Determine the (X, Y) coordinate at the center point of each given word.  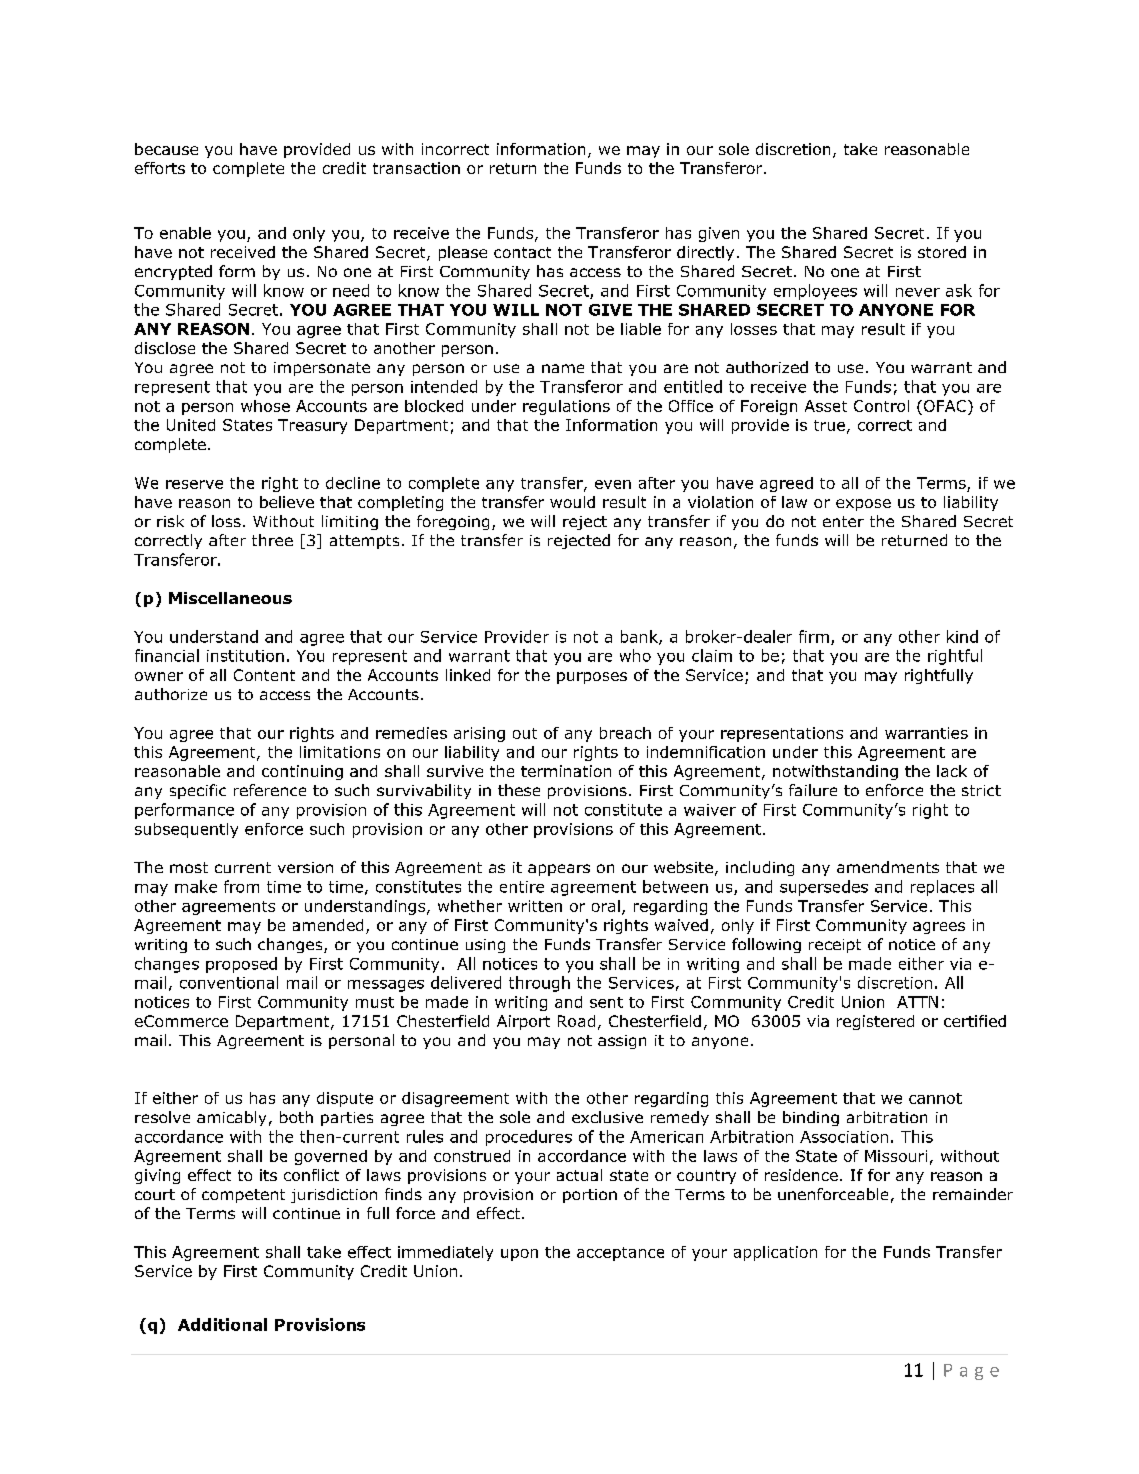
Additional (222, 1324)
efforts (160, 168)
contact (522, 252)
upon (519, 1255)
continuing (302, 772)
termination (566, 771)
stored (942, 252)
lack (952, 771)
